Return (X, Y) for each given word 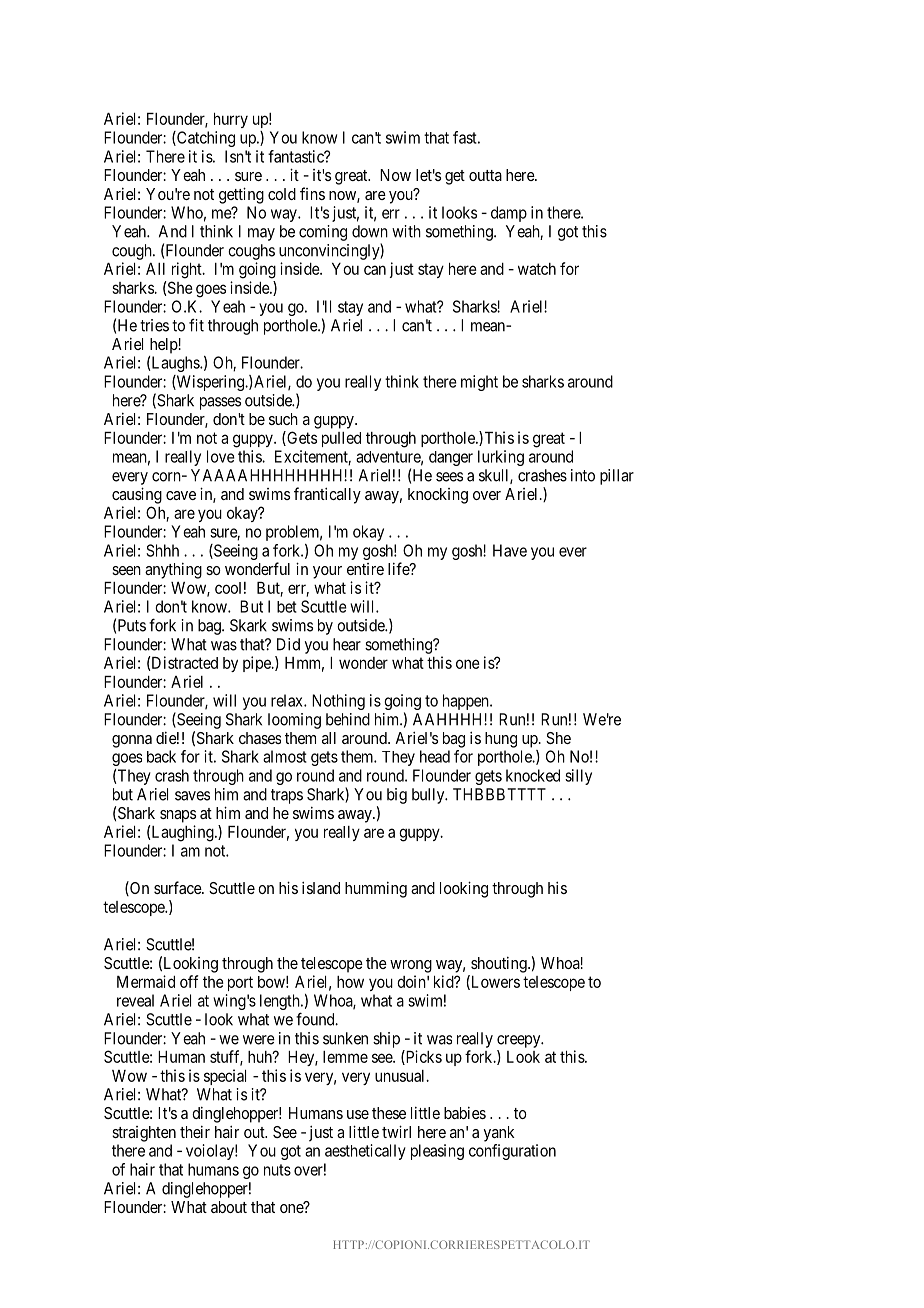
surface (178, 887)
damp (509, 214)
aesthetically (365, 1152)
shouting (500, 965)
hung (501, 740)
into (583, 475)
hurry (231, 120)
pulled (341, 439)
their (195, 1132)
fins (312, 193)
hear (347, 644)
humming (376, 890)
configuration (512, 1152)
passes (220, 403)
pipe (258, 664)
